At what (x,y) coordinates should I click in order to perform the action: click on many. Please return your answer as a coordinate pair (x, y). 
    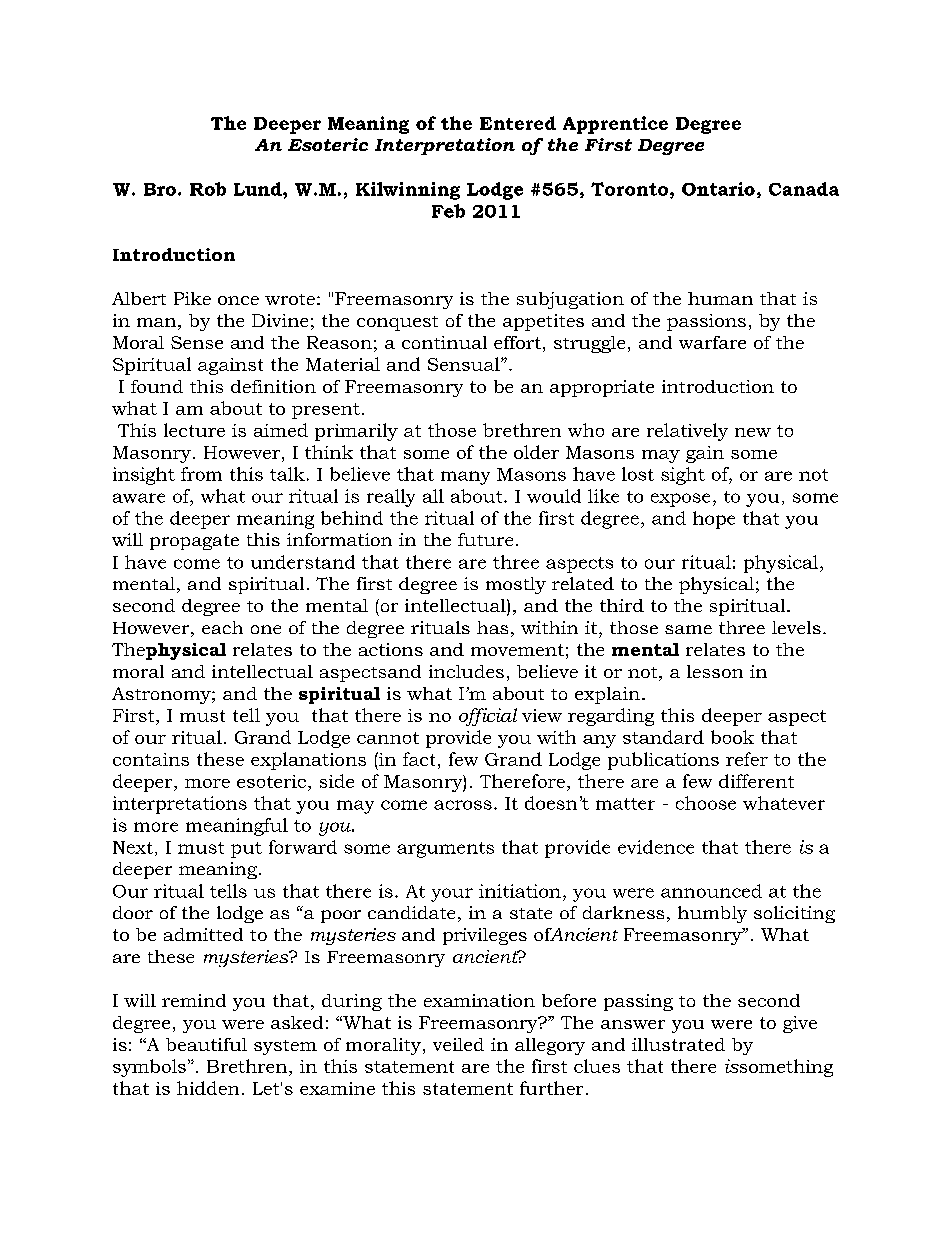
    Looking at the image, I should click on (465, 478).
